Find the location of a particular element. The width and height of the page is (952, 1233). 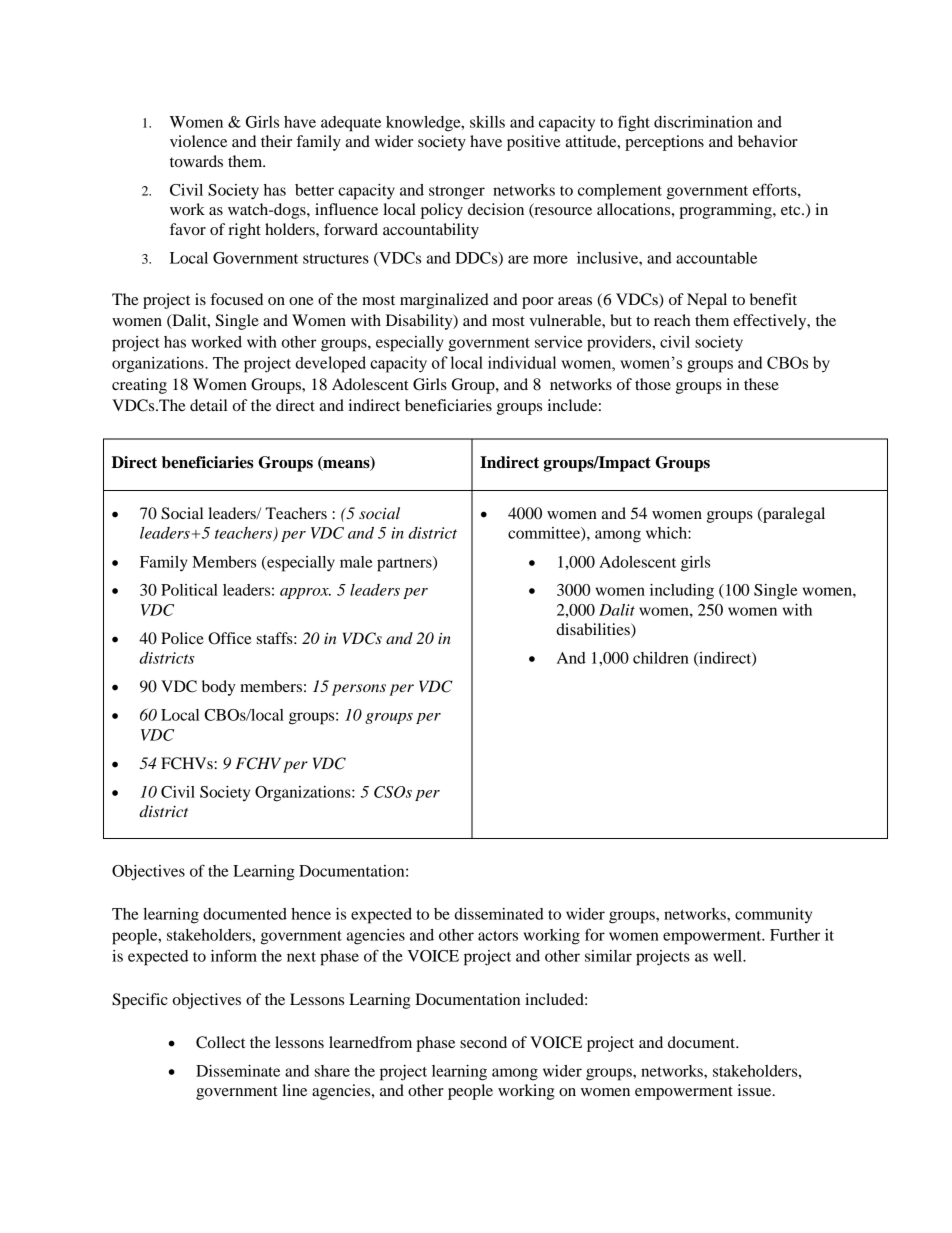

Collect is located at coordinates (220, 1042).
